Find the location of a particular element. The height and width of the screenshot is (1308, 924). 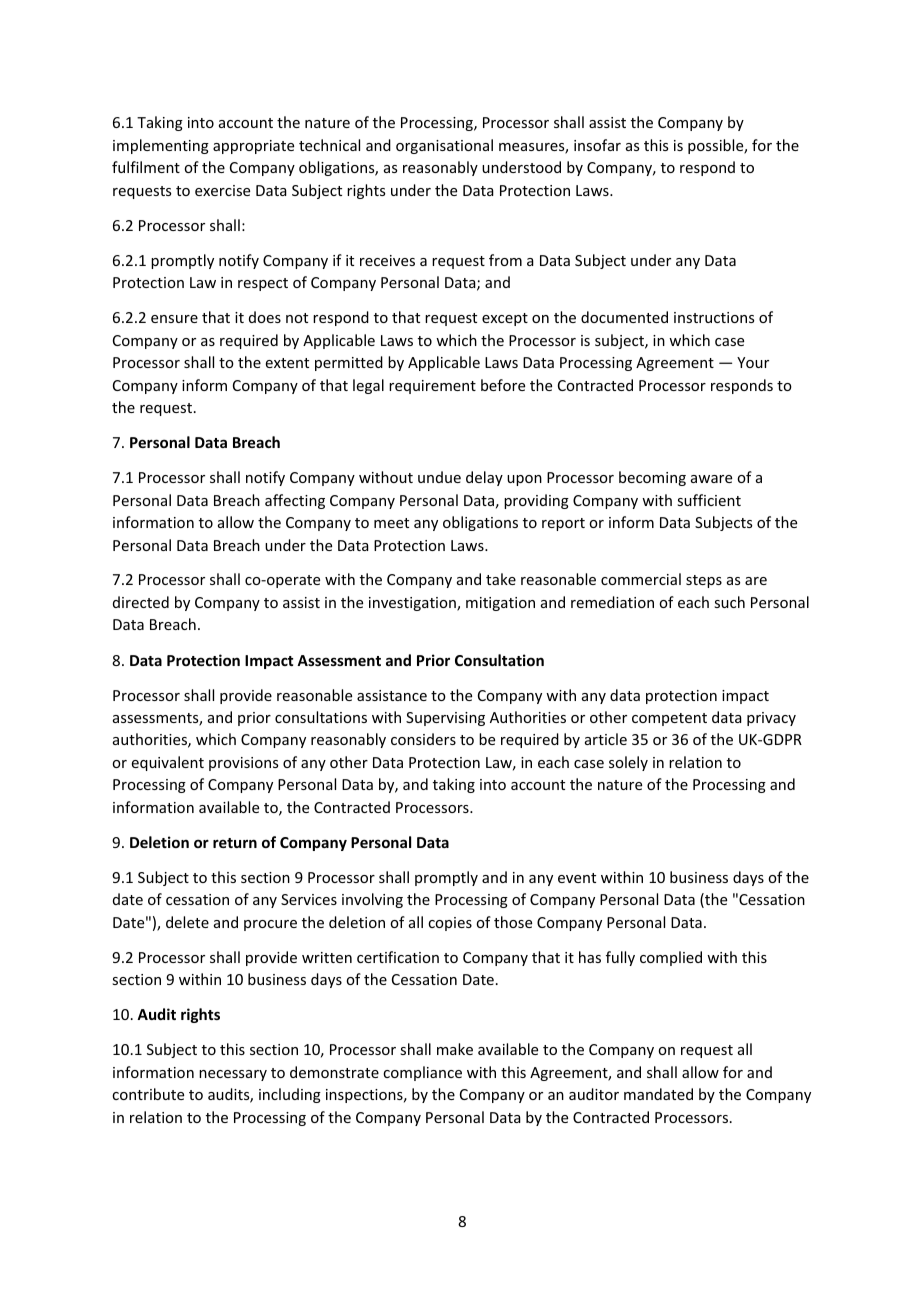

necessary is located at coordinates (233, 1075).
